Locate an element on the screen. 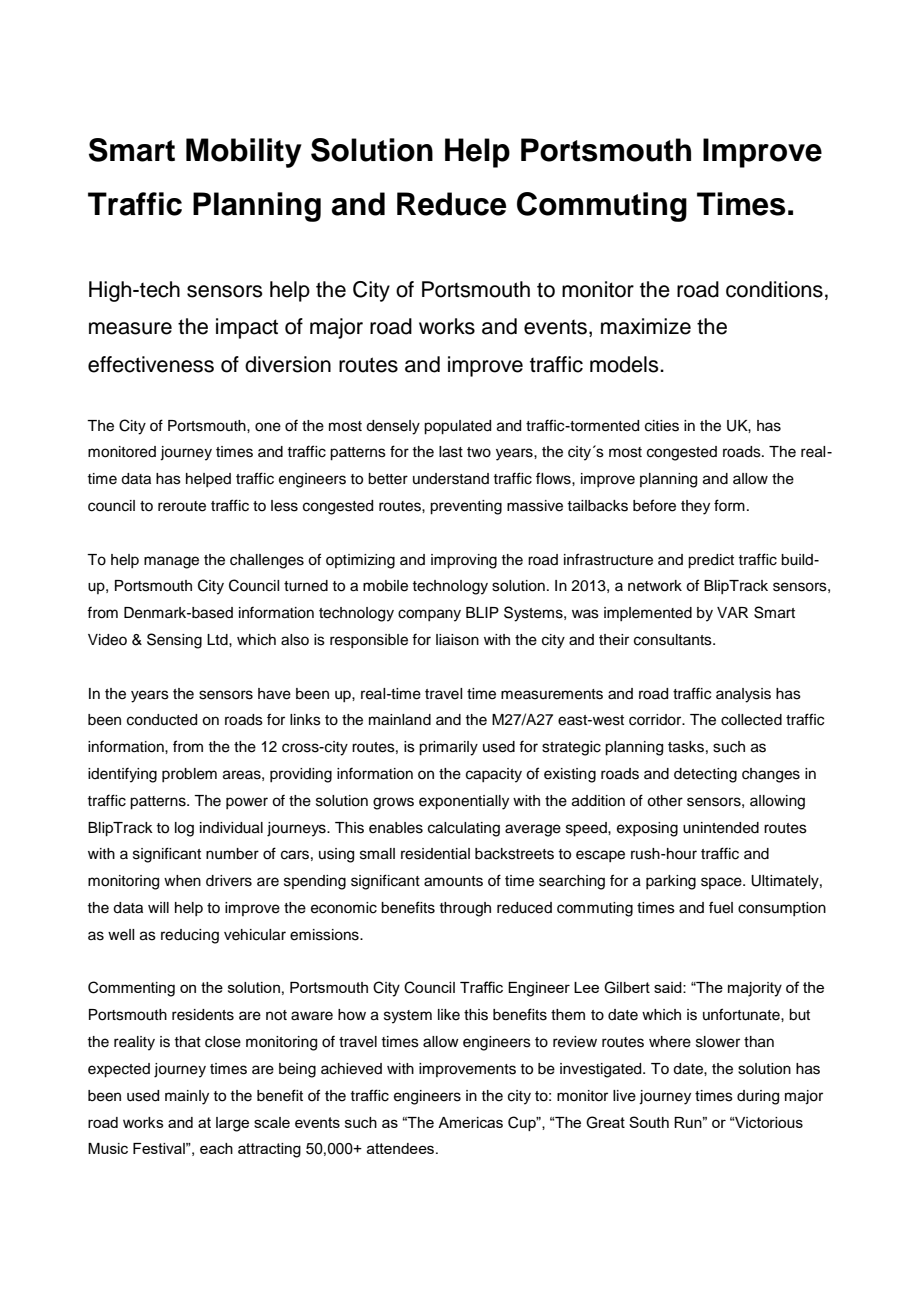 This screenshot has height=1308, width=924. consultants is located at coordinates (674, 640).
